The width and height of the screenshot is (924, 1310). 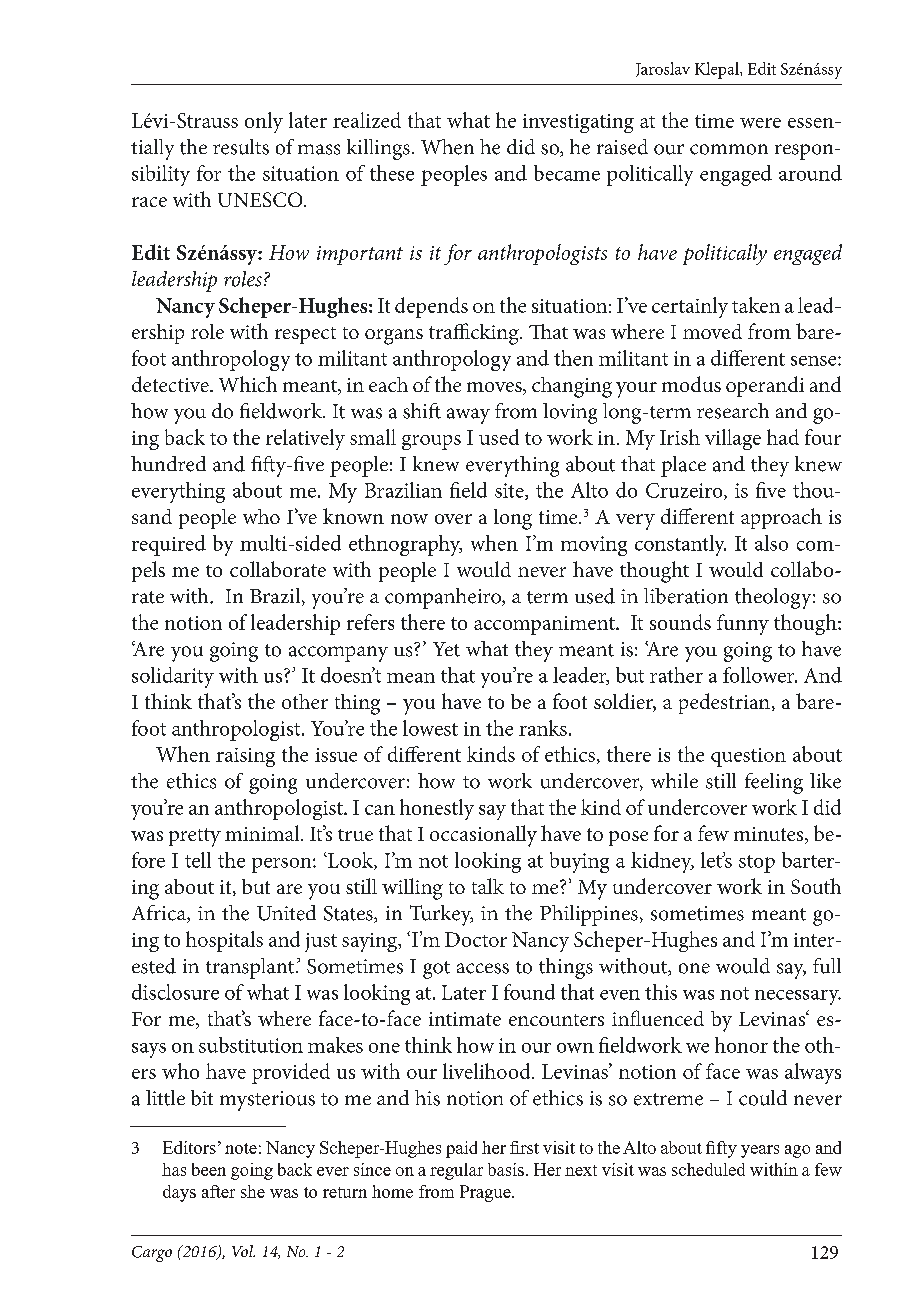 I want to click on access, so click(x=483, y=968).
